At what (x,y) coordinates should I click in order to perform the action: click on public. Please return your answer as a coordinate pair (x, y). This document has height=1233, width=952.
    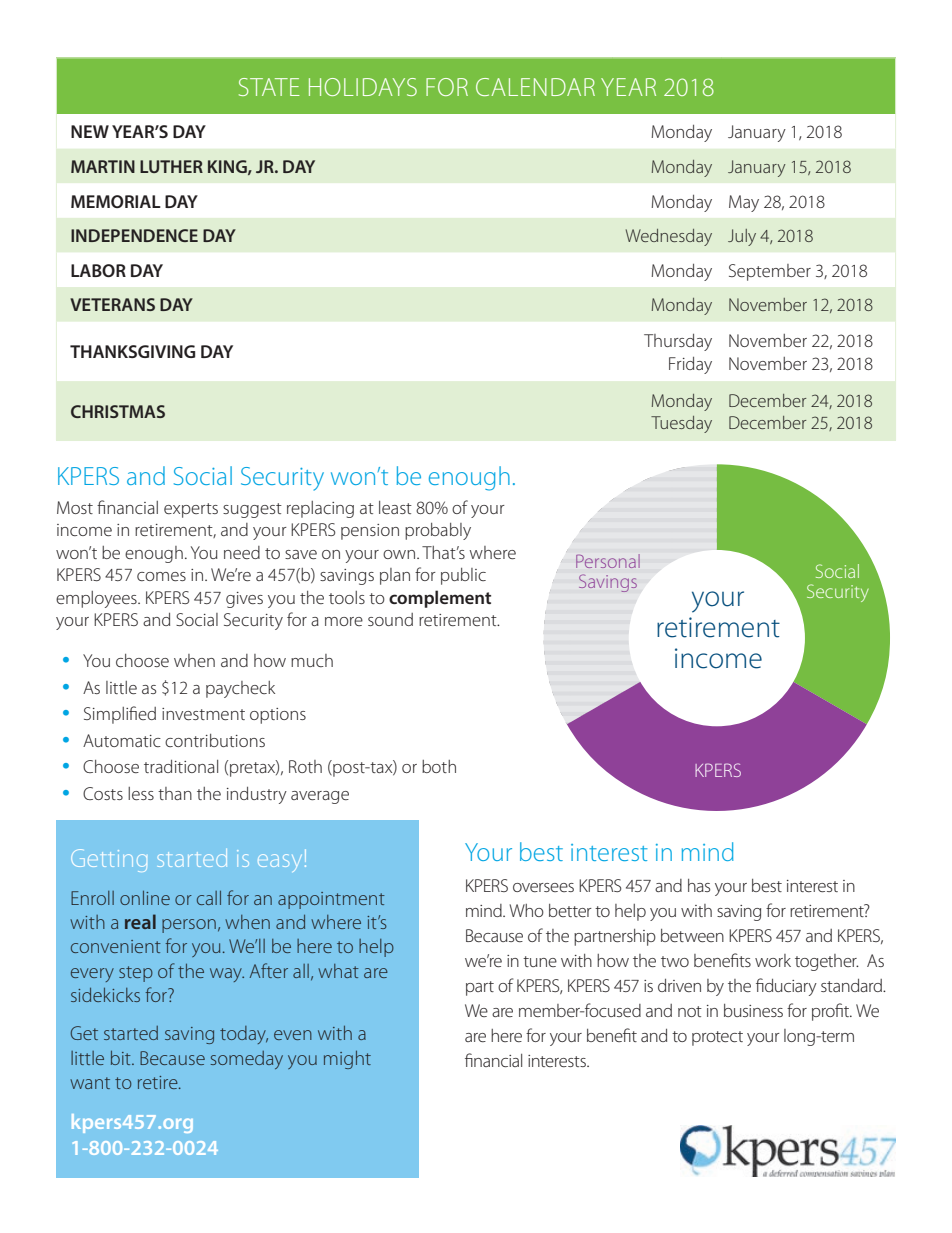
    Looking at the image, I should click on (463, 576).
